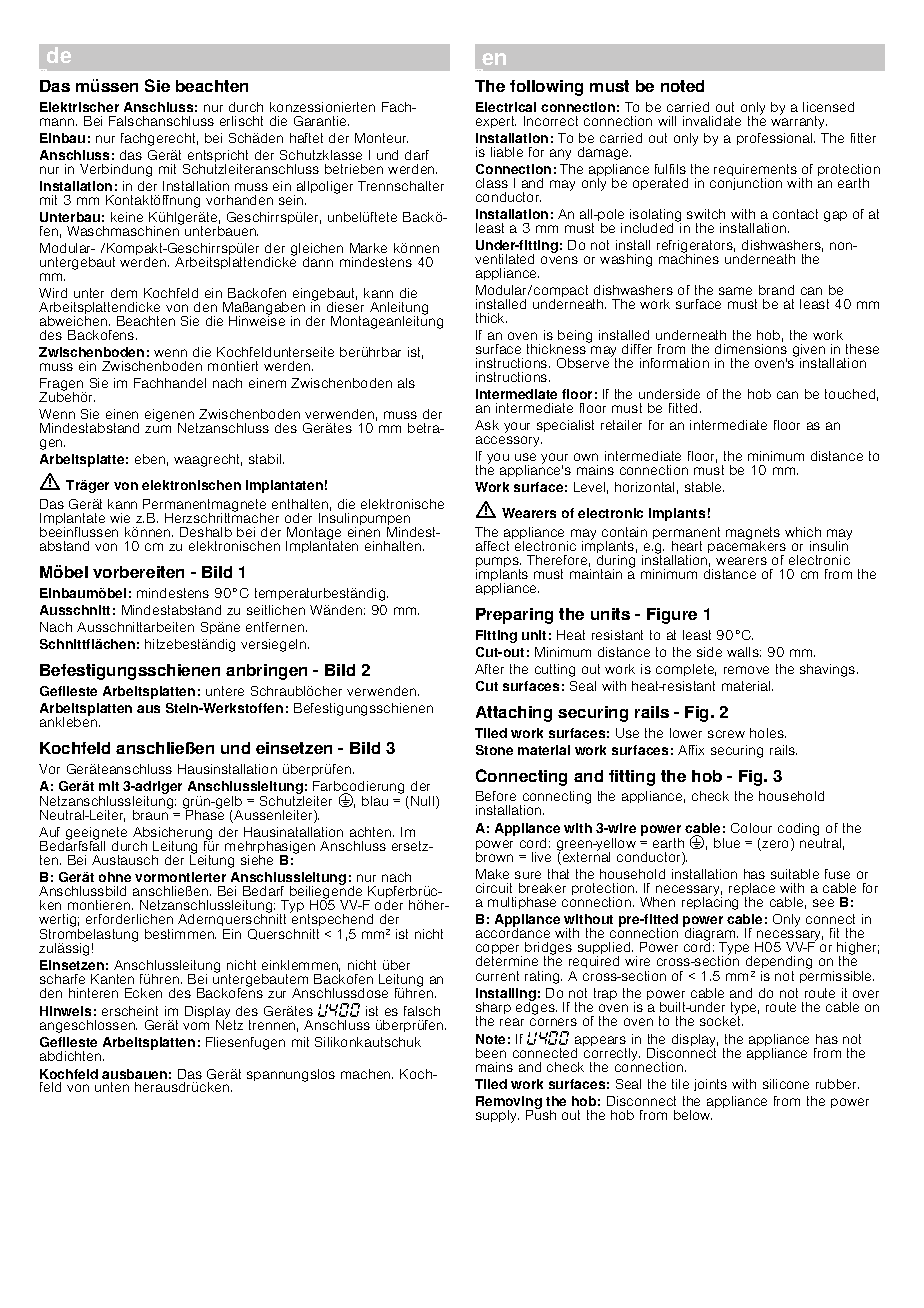  Describe the element at coordinates (494, 750) in the document. I see `Stone` at that location.
